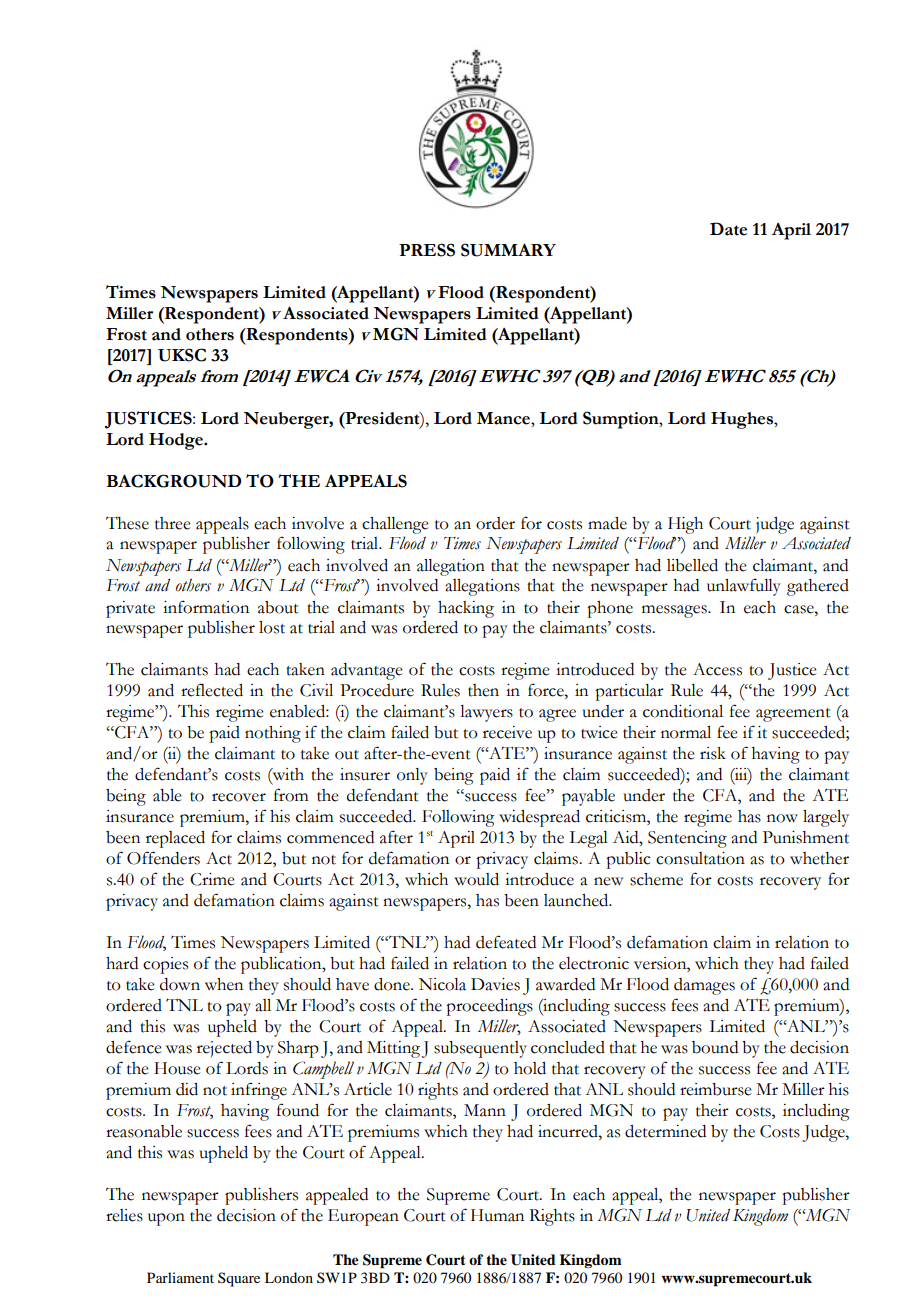 Image resolution: width=924 pixels, height=1308 pixels. What do you see at coordinates (728, 229) in the screenshot?
I see `Date` at bounding box center [728, 229].
